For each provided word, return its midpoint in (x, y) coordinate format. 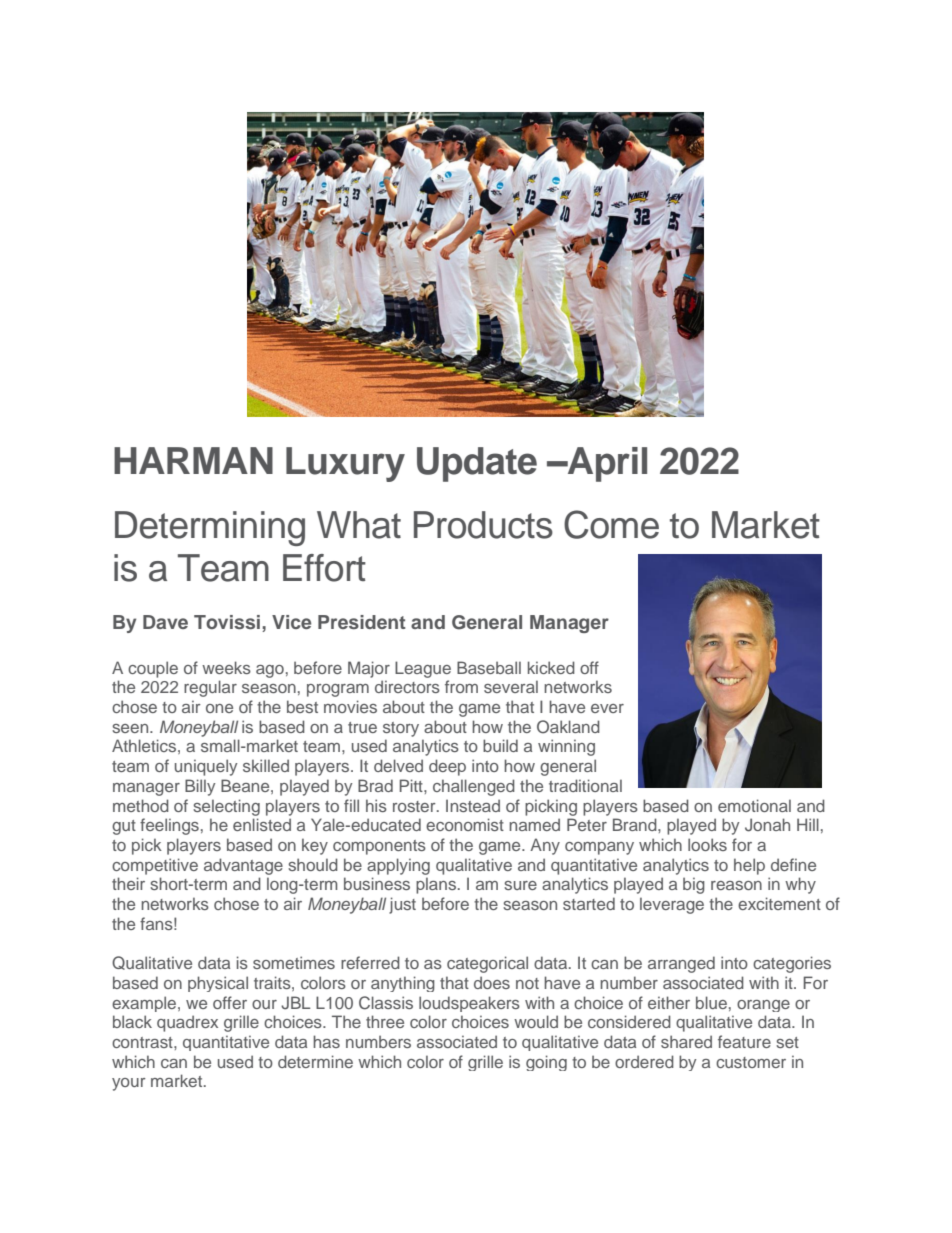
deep (447, 767)
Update (477, 464)
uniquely (206, 767)
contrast (143, 1042)
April (606, 464)
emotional (754, 805)
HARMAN (193, 460)
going (546, 1063)
